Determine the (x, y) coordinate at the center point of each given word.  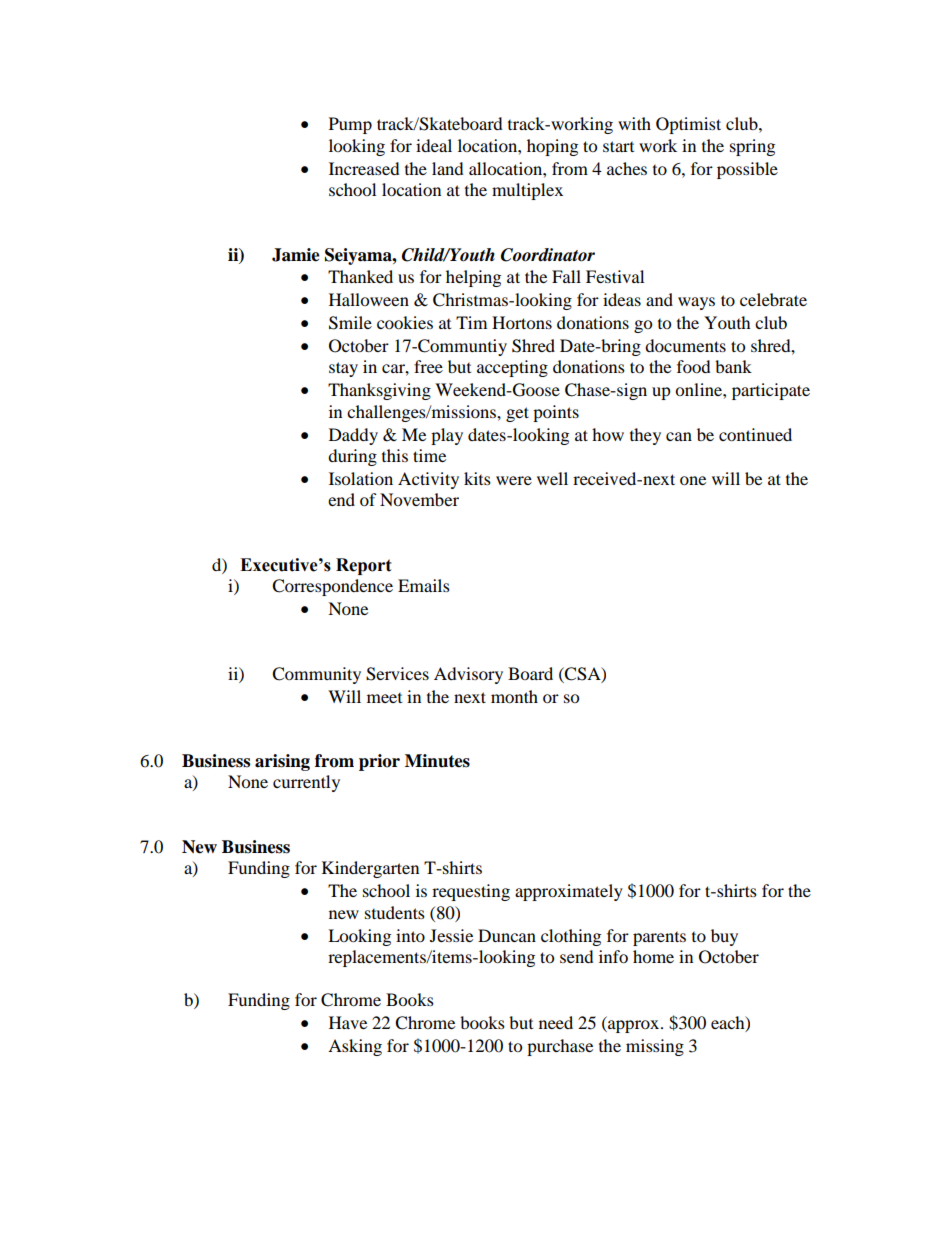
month (514, 696)
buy (724, 937)
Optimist (688, 125)
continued (755, 434)
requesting (471, 892)
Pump (350, 125)
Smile (350, 323)
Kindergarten (370, 869)
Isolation (361, 478)
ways (696, 303)
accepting (512, 368)
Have (348, 1022)
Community (316, 675)
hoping (552, 147)
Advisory (468, 675)
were (514, 480)
